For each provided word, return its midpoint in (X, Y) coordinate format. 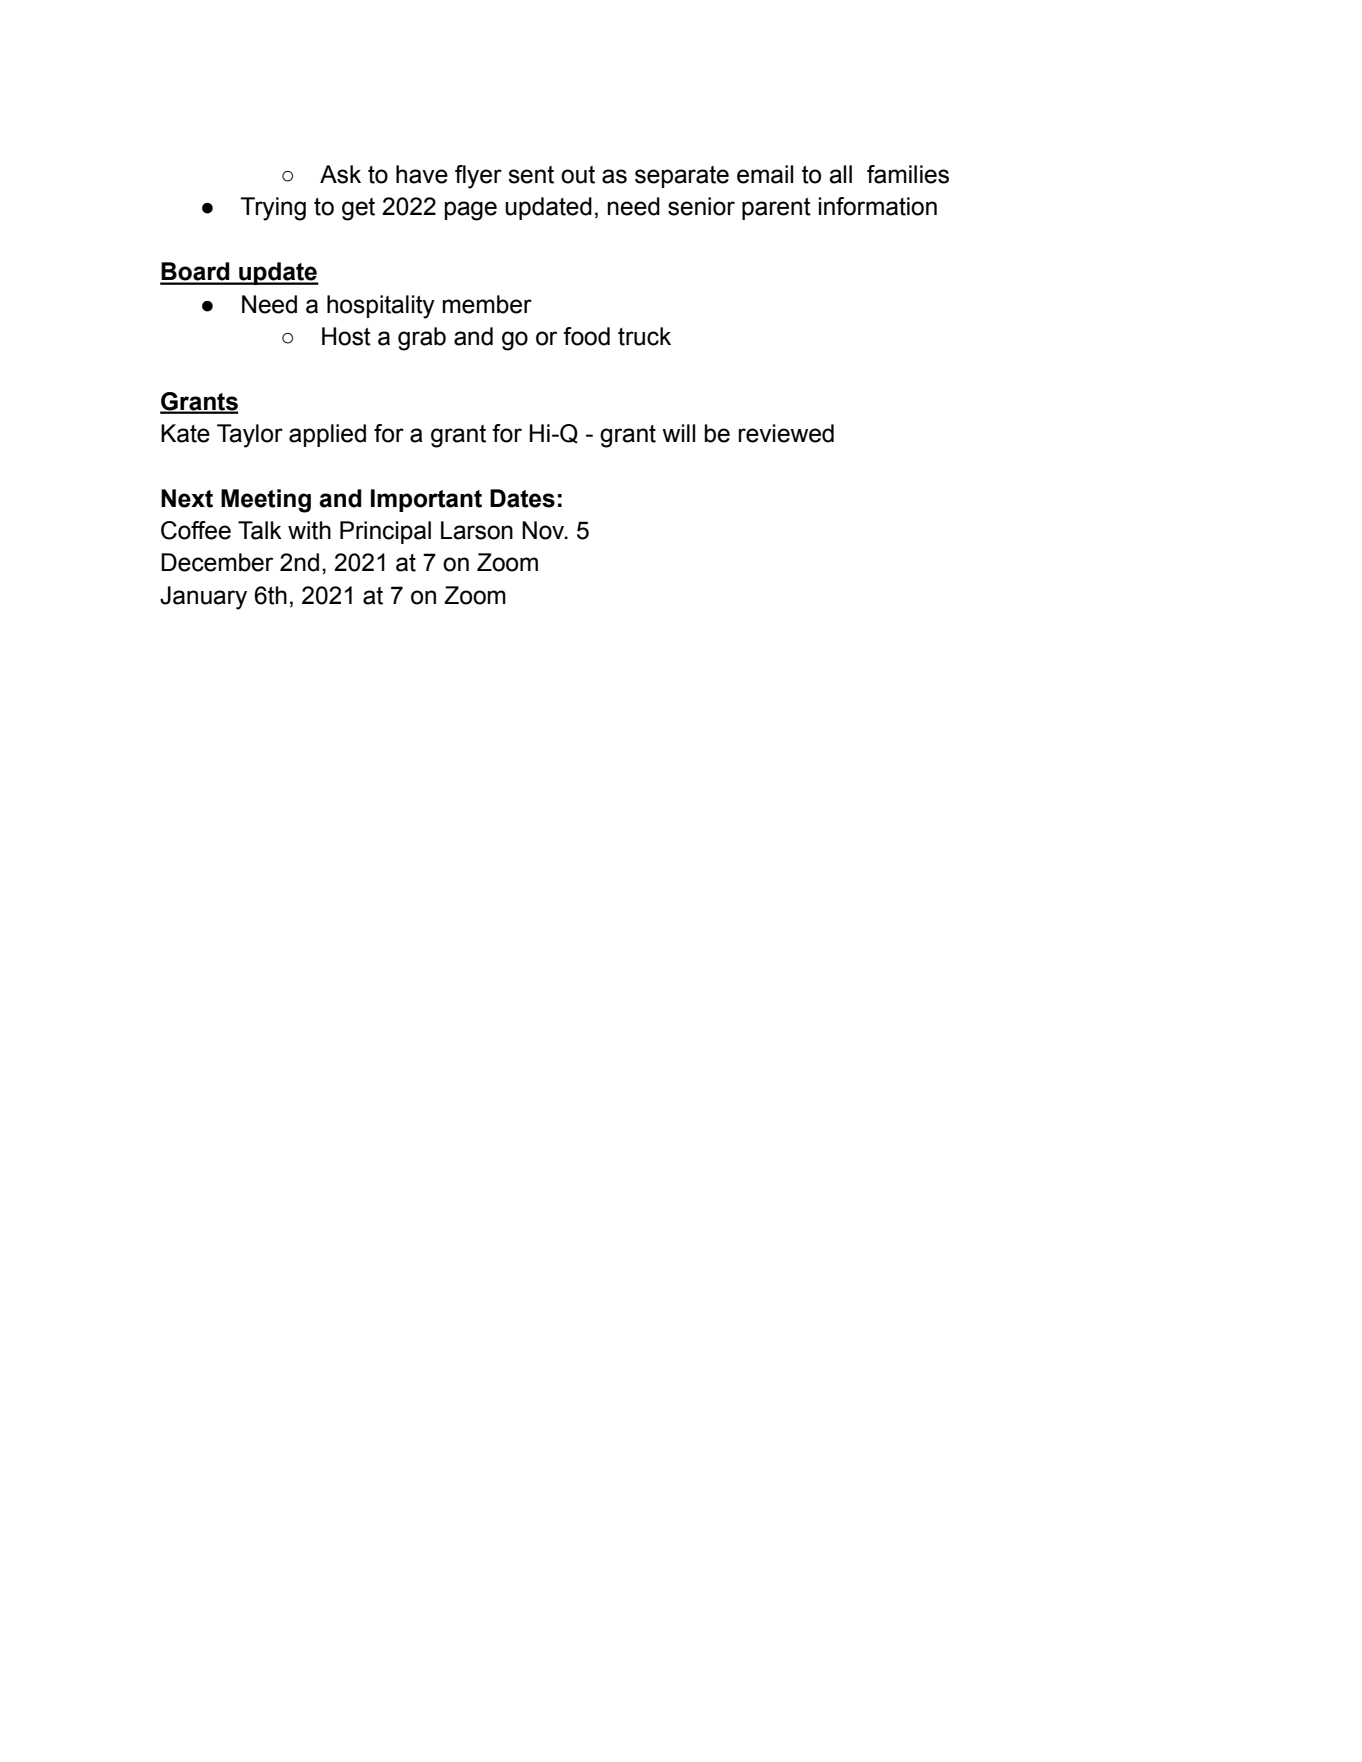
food (586, 336)
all (840, 174)
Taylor (250, 436)
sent (531, 175)
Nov (544, 530)
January (203, 598)
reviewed (786, 433)
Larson (477, 530)
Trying (273, 209)
